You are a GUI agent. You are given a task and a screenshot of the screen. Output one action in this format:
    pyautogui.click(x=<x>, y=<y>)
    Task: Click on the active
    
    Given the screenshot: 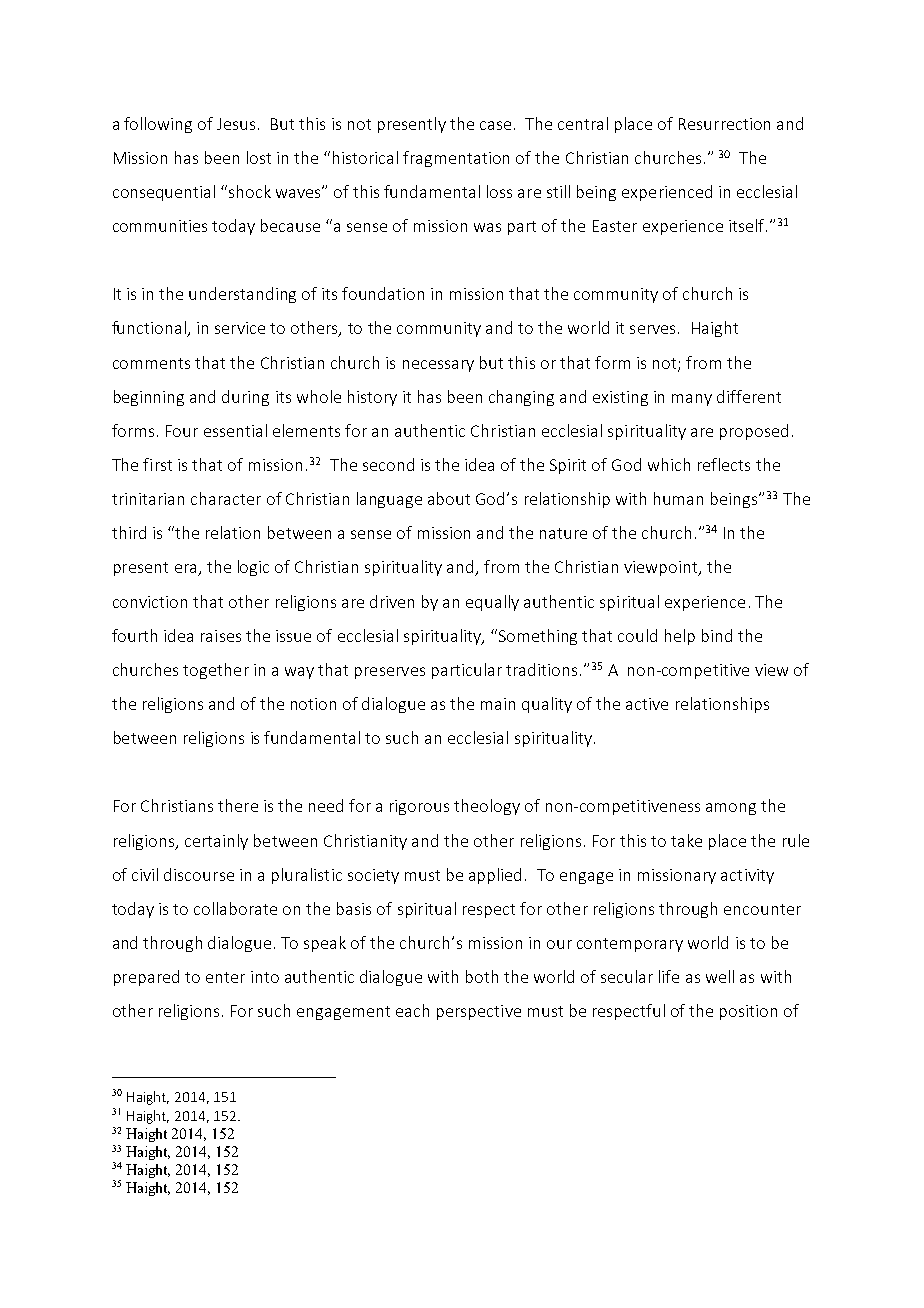 What is the action you would take?
    pyautogui.click(x=647, y=704)
